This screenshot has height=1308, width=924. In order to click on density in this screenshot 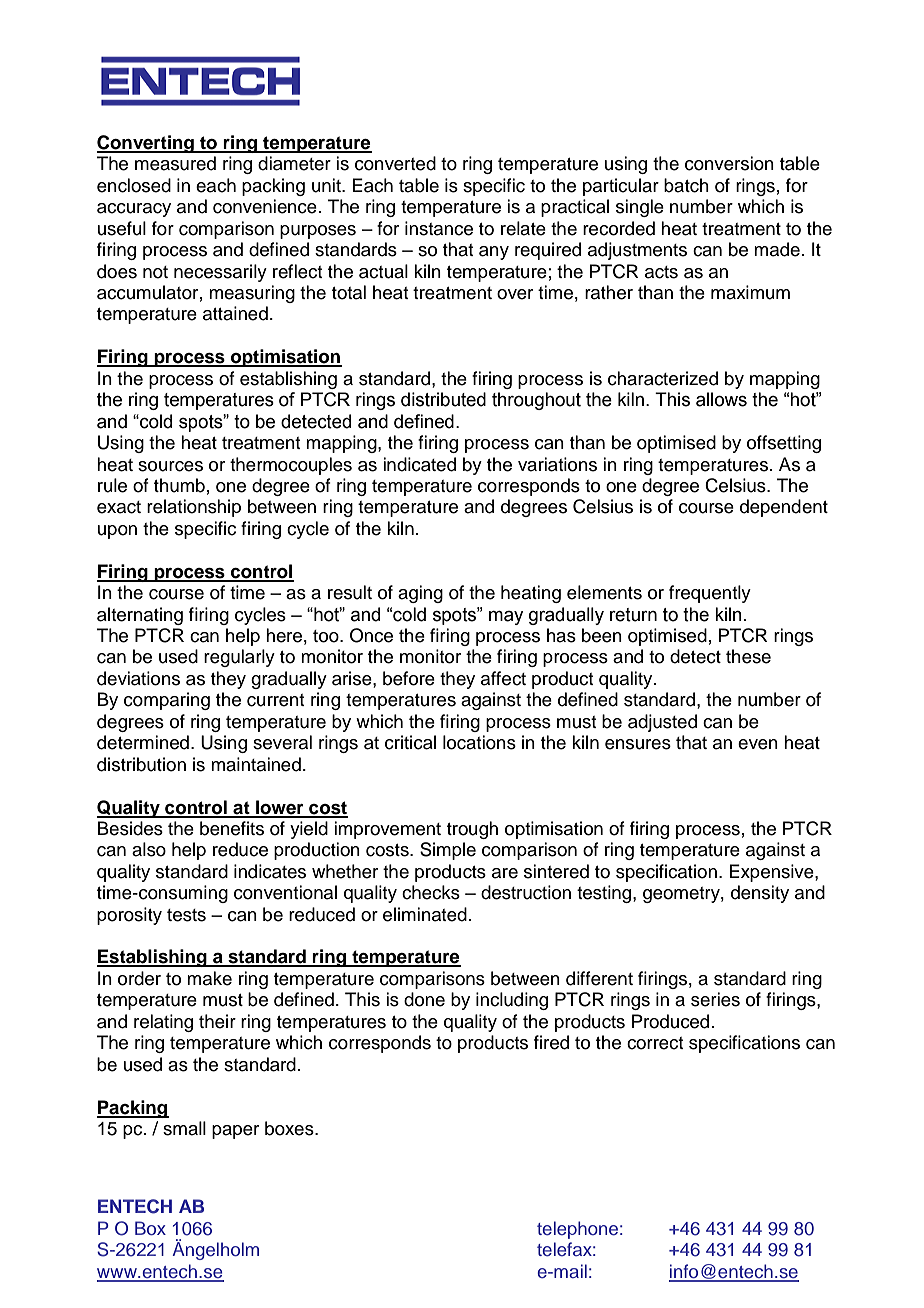, I will do `click(760, 894)`.
